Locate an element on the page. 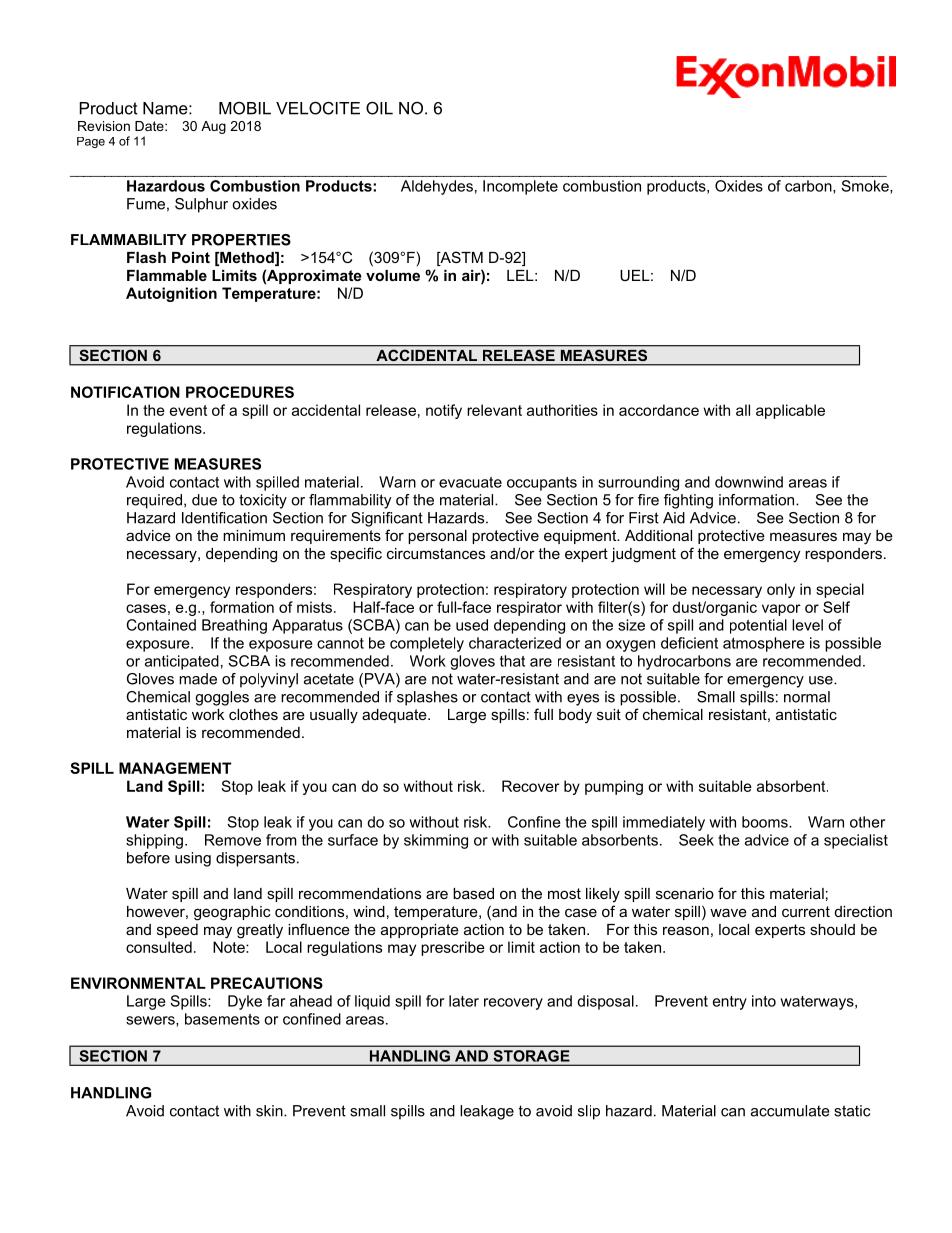  relevant is located at coordinates (494, 410).
